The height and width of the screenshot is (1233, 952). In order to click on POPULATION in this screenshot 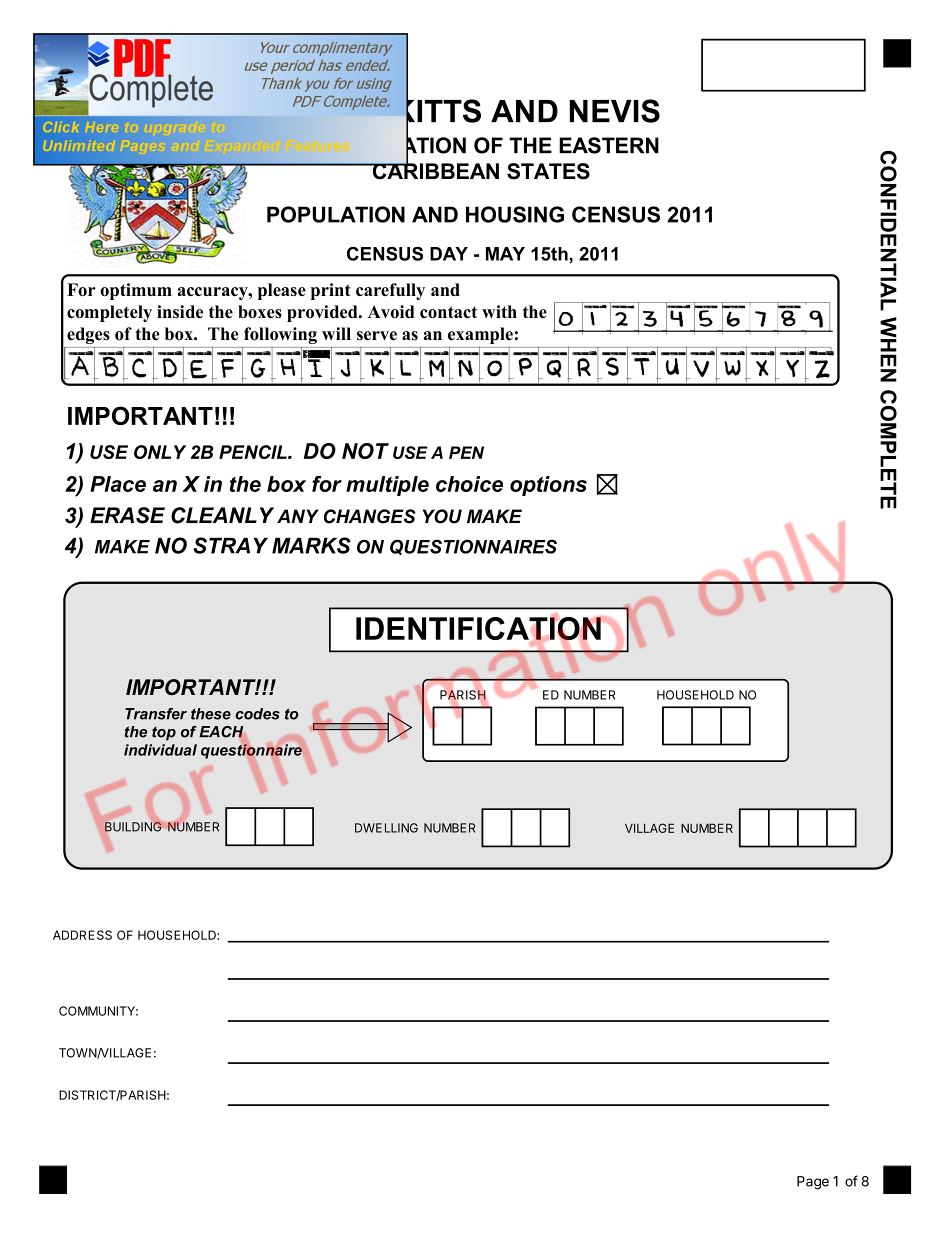, I will do `click(336, 214)`.
